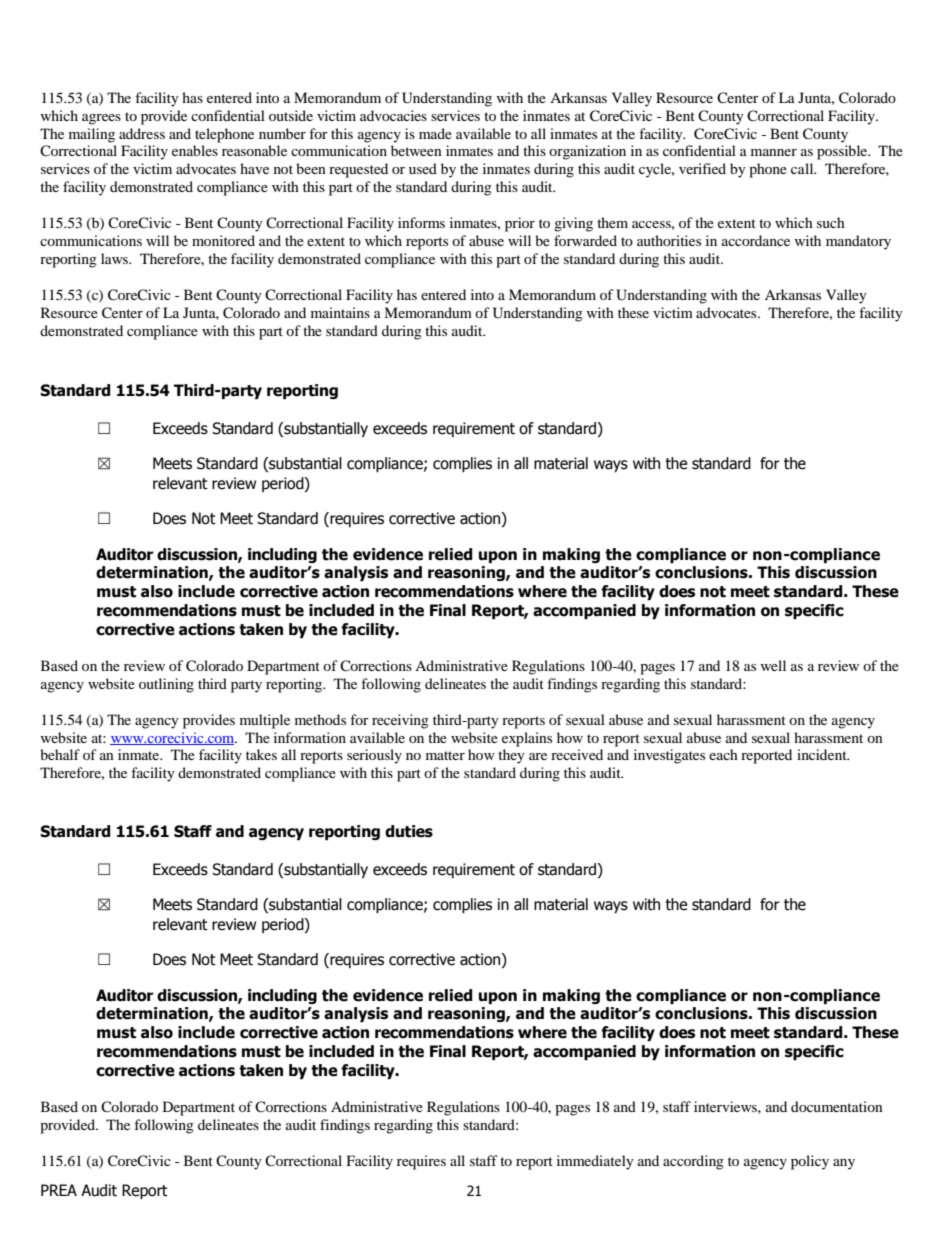  Describe the element at coordinates (142, 133) in the image. I see `address` at that location.
